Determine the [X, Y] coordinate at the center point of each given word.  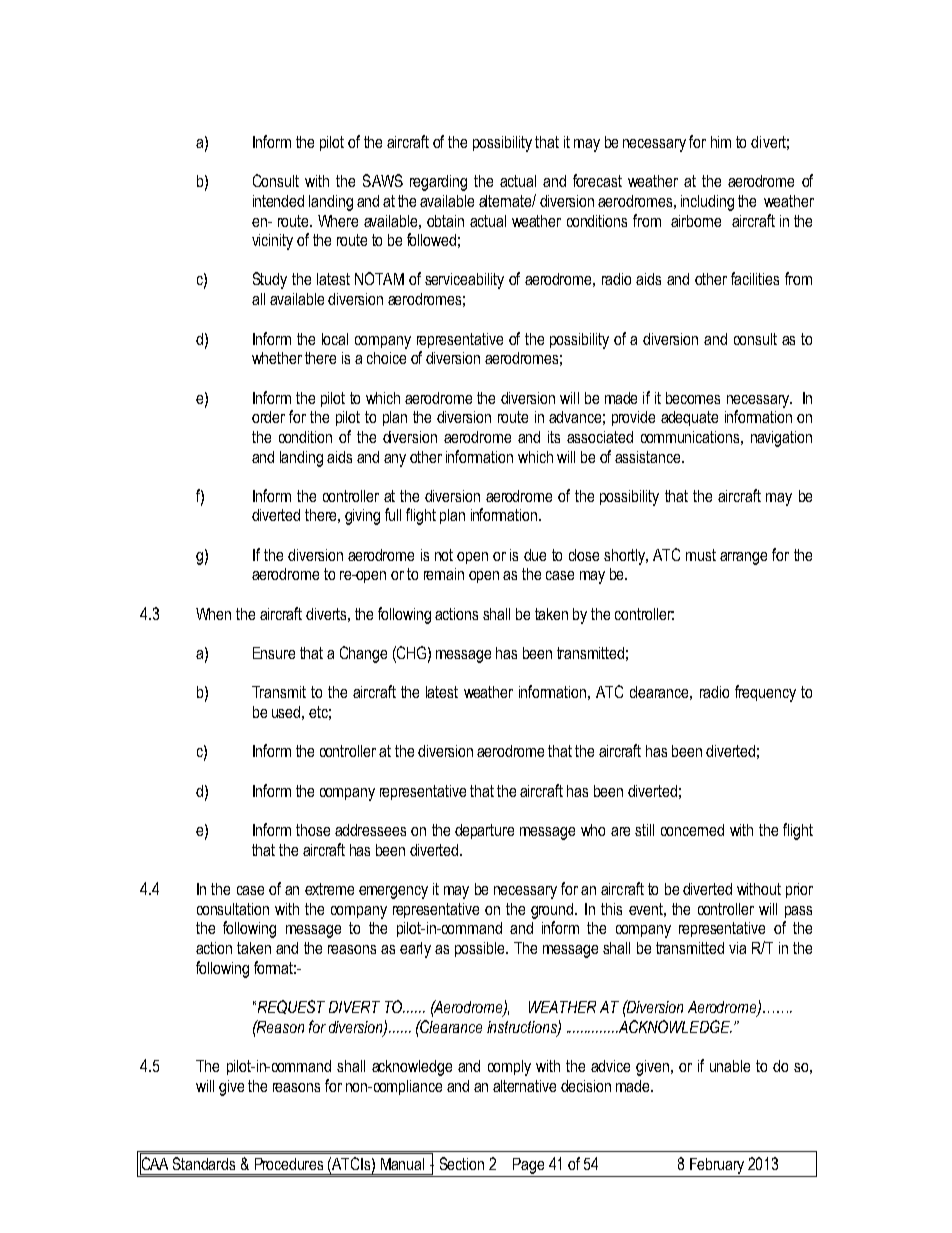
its [554, 437]
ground [553, 911]
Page [528, 1166]
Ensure [274, 653]
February [717, 1166]
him [721, 142]
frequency [765, 693]
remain [444, 574]
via [737, 948]
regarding [438, 183]
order [268, 417]
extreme [329, 889]
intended [278, 201]
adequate [689, 418]
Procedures [289, 1164]
